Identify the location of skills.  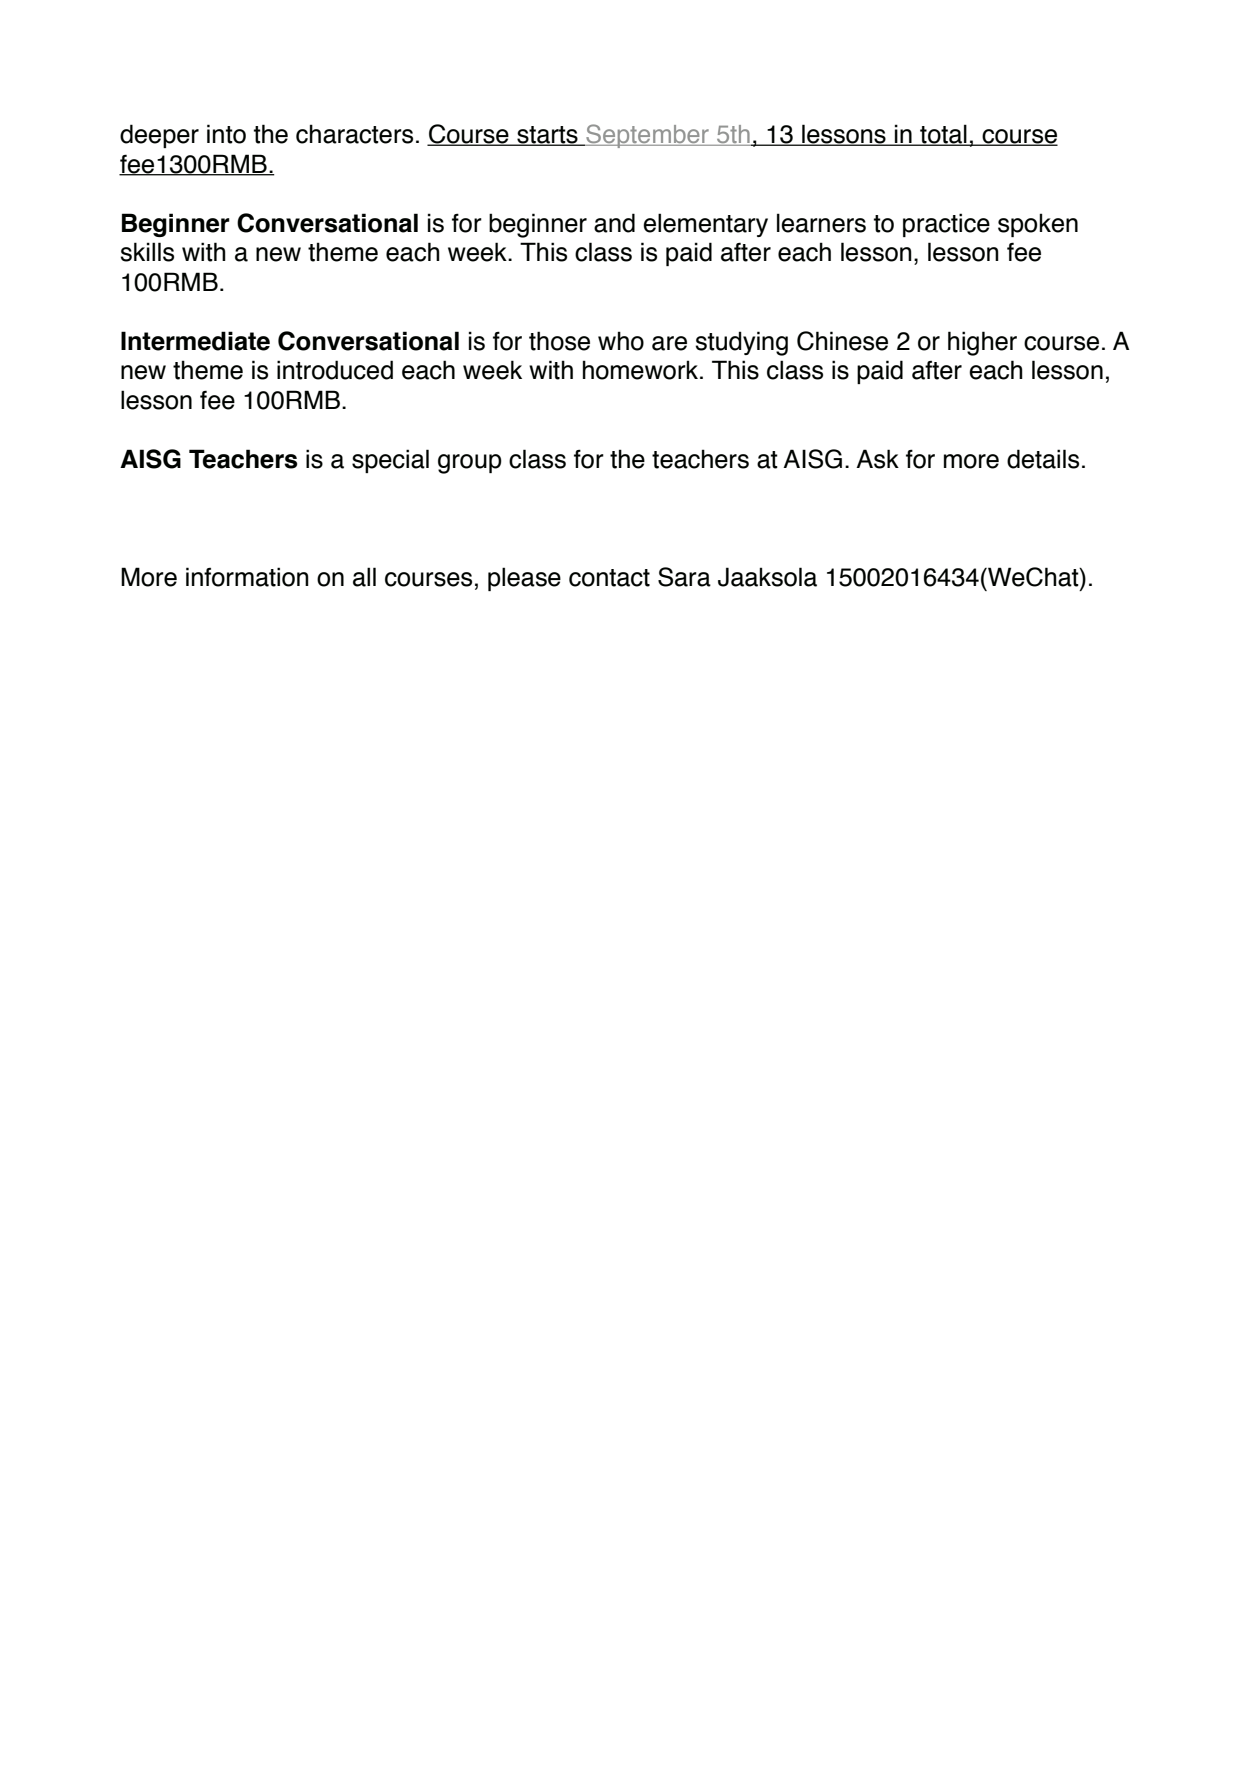
(147, 252).
